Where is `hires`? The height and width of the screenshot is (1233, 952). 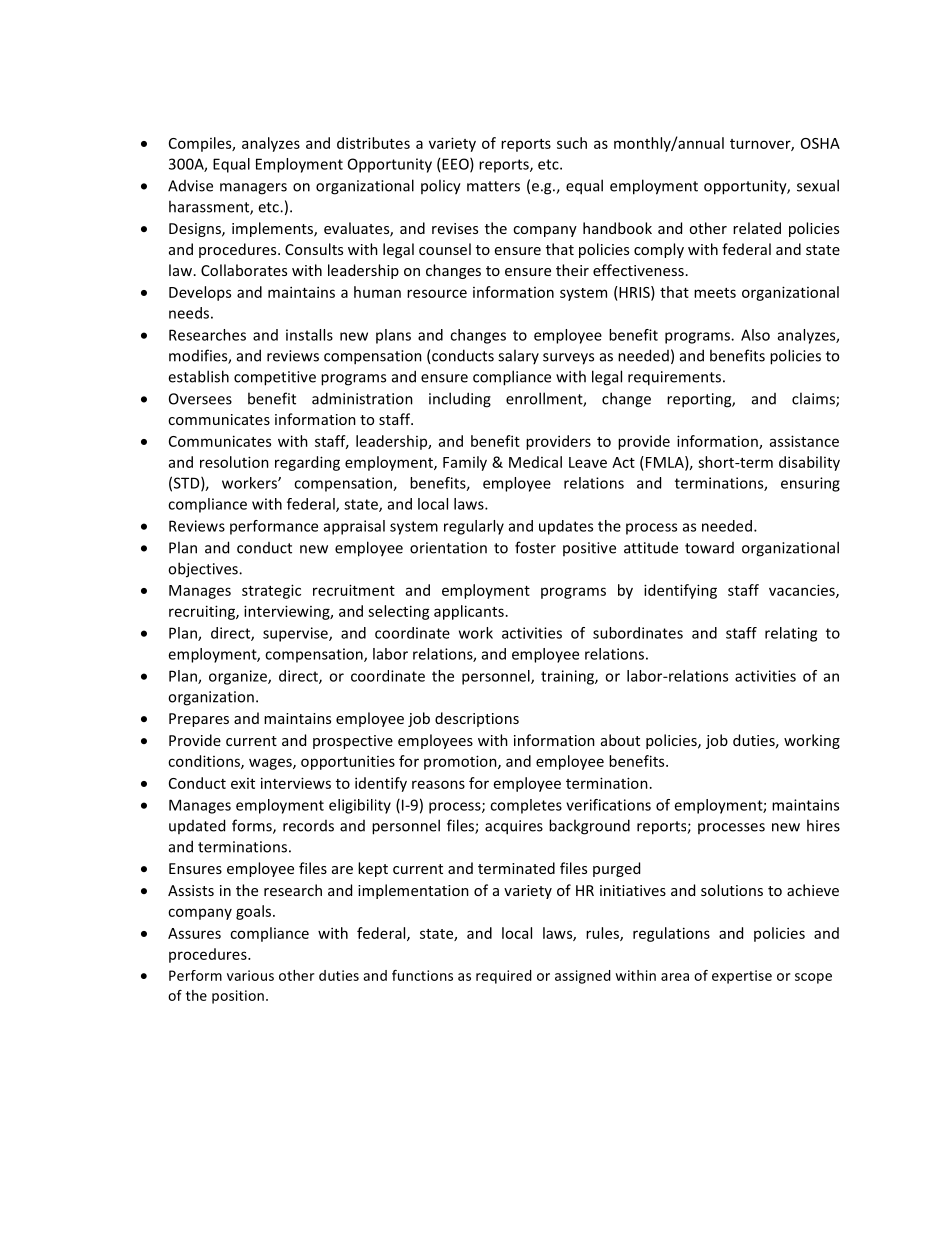
hires is located at coordinates (823, 825).
